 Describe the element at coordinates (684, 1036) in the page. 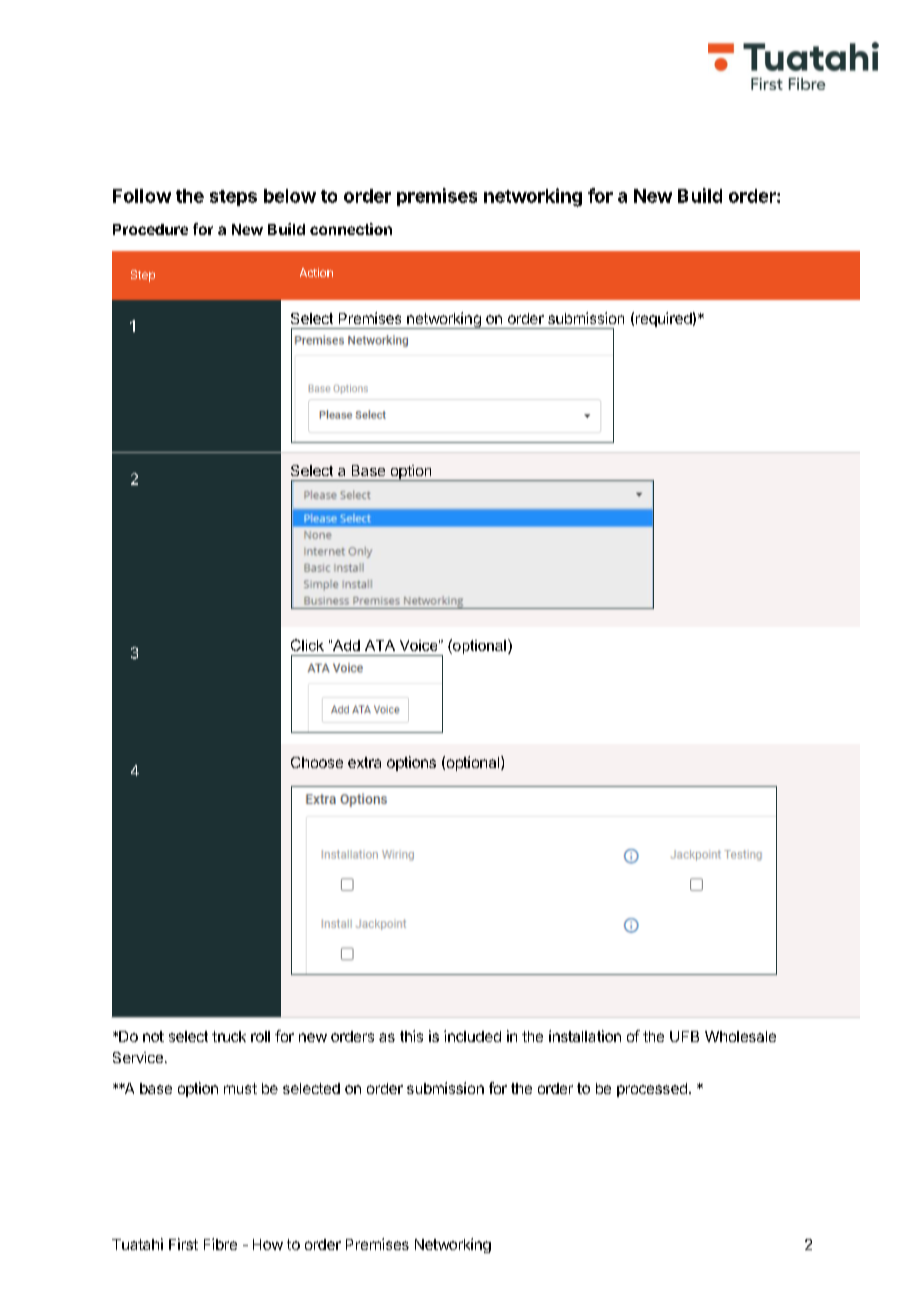

I see `UFB` at that location.
